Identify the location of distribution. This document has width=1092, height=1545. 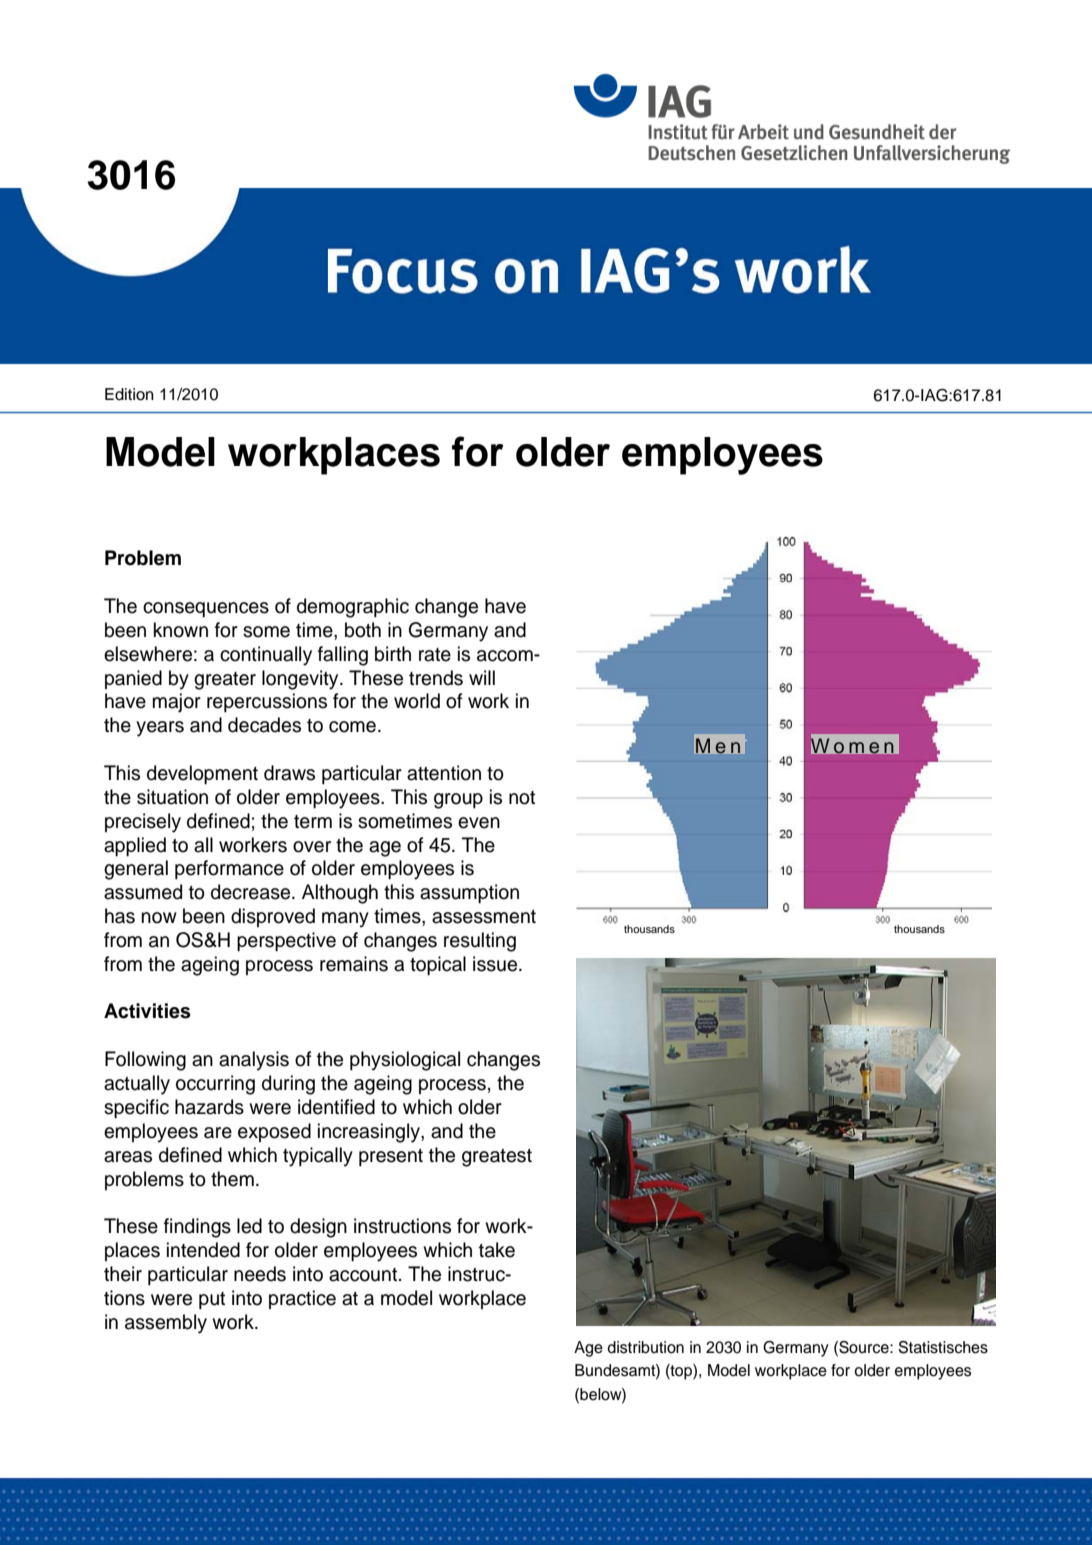
(645, 1347).
